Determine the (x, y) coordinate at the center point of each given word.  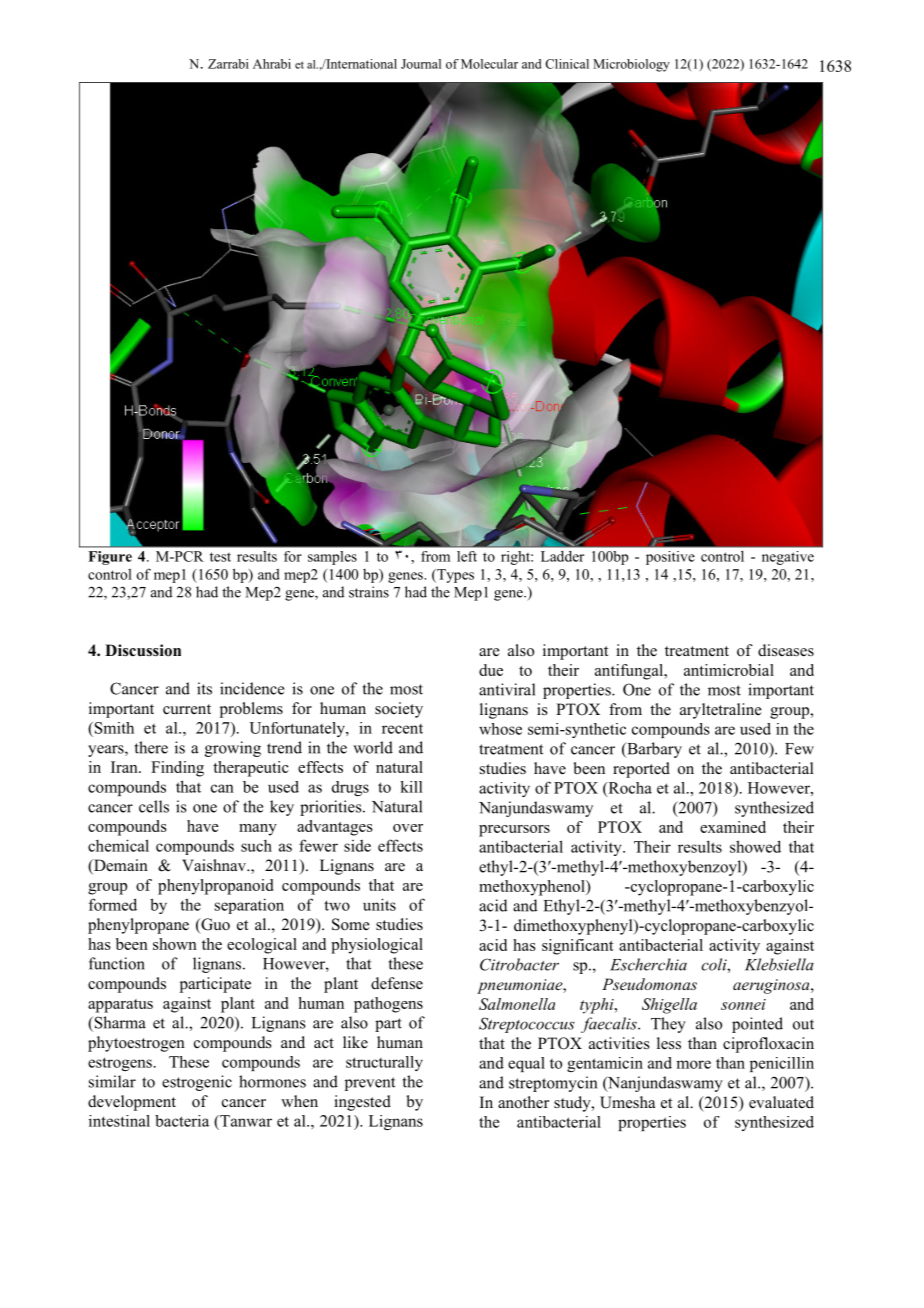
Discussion (143, 650)
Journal (421, 64)
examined (733, 827)
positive (670, 558)
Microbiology (631, 65)
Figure (110, 558)
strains (369, 592)
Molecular (489, 64)
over (408, 828)
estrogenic (197, 1083)
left (467, 556)
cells (154, 806)
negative (788, 558)
